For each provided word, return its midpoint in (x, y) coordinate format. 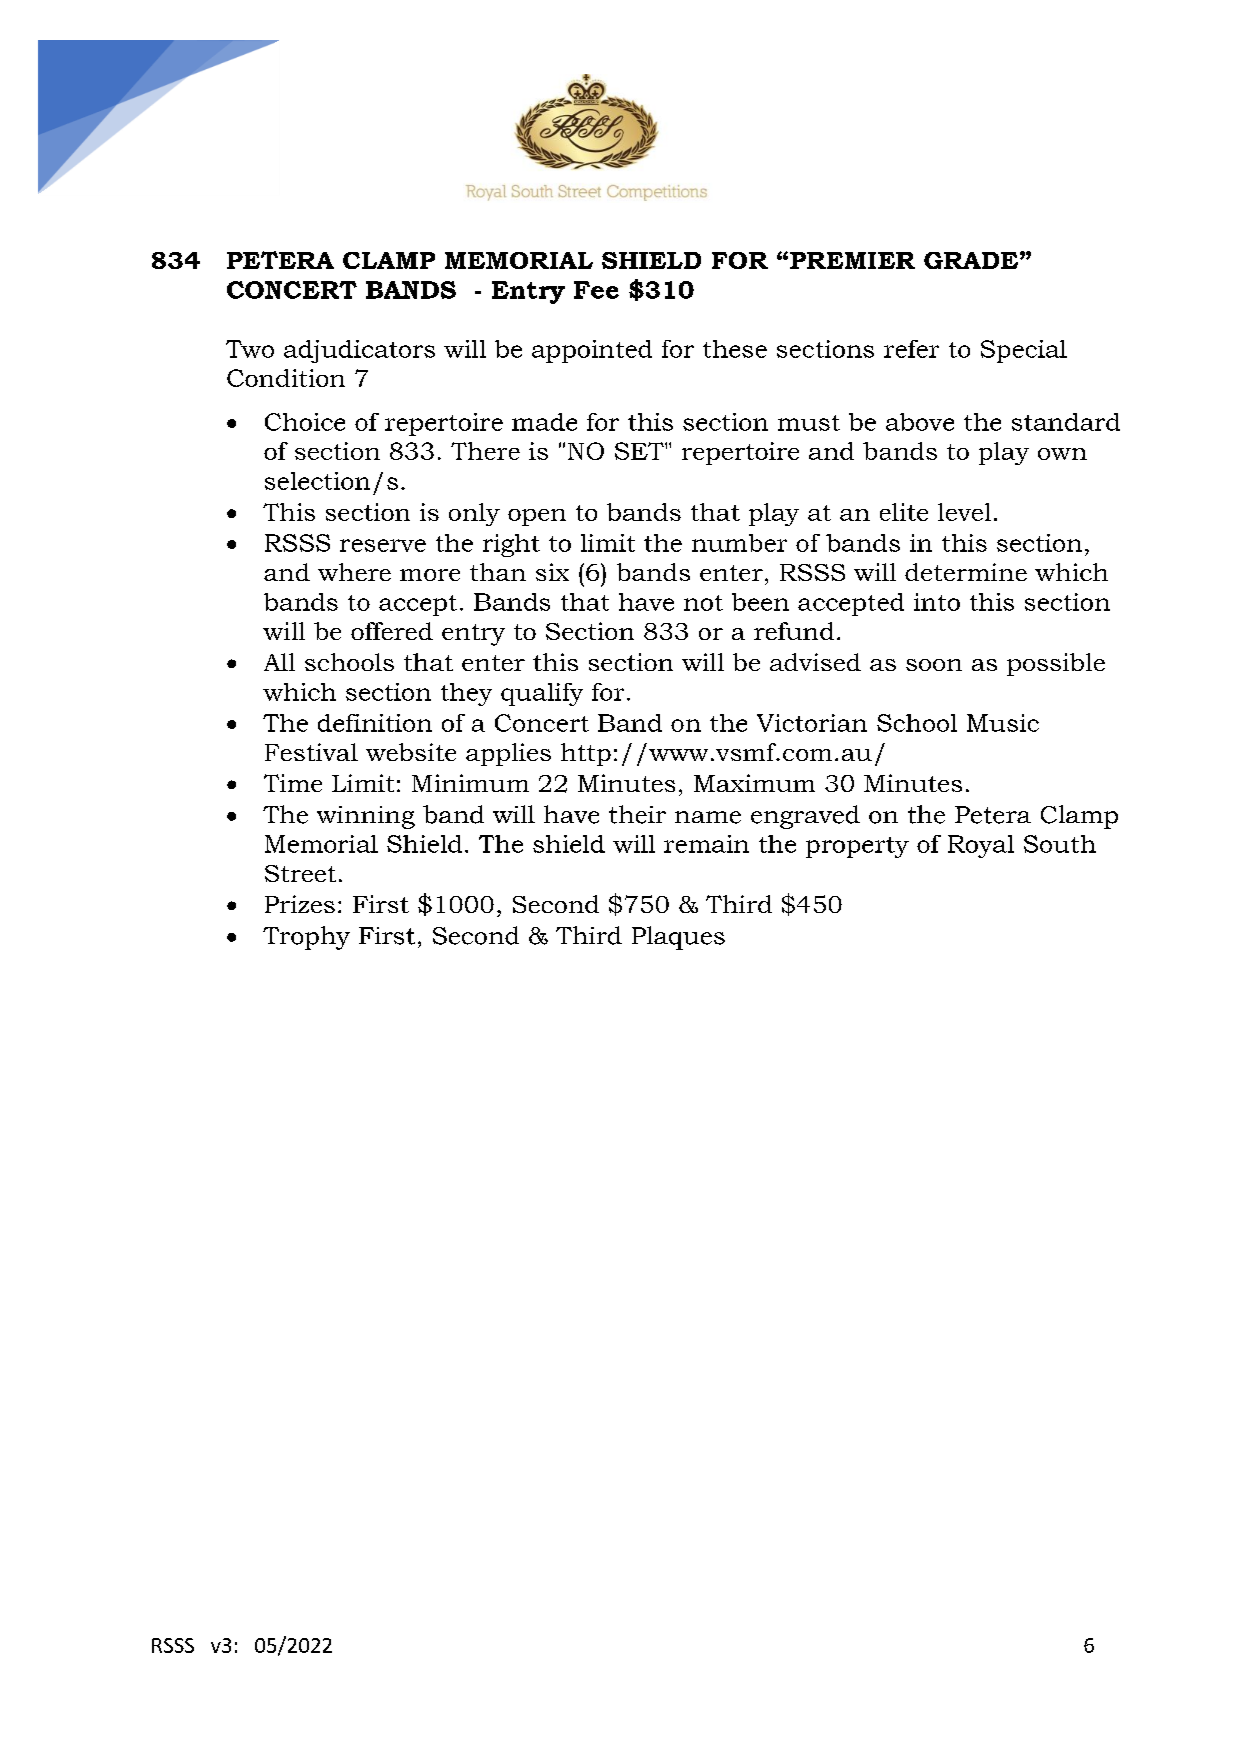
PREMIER (852, 260)
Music (1003, 723)
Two (250, 349)
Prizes (300, 904)
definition (375, 723)
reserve (383, 545)
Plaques (678, 938)
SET (640, 451)
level (964, 512)
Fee (596, 290)
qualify (542, 694)
